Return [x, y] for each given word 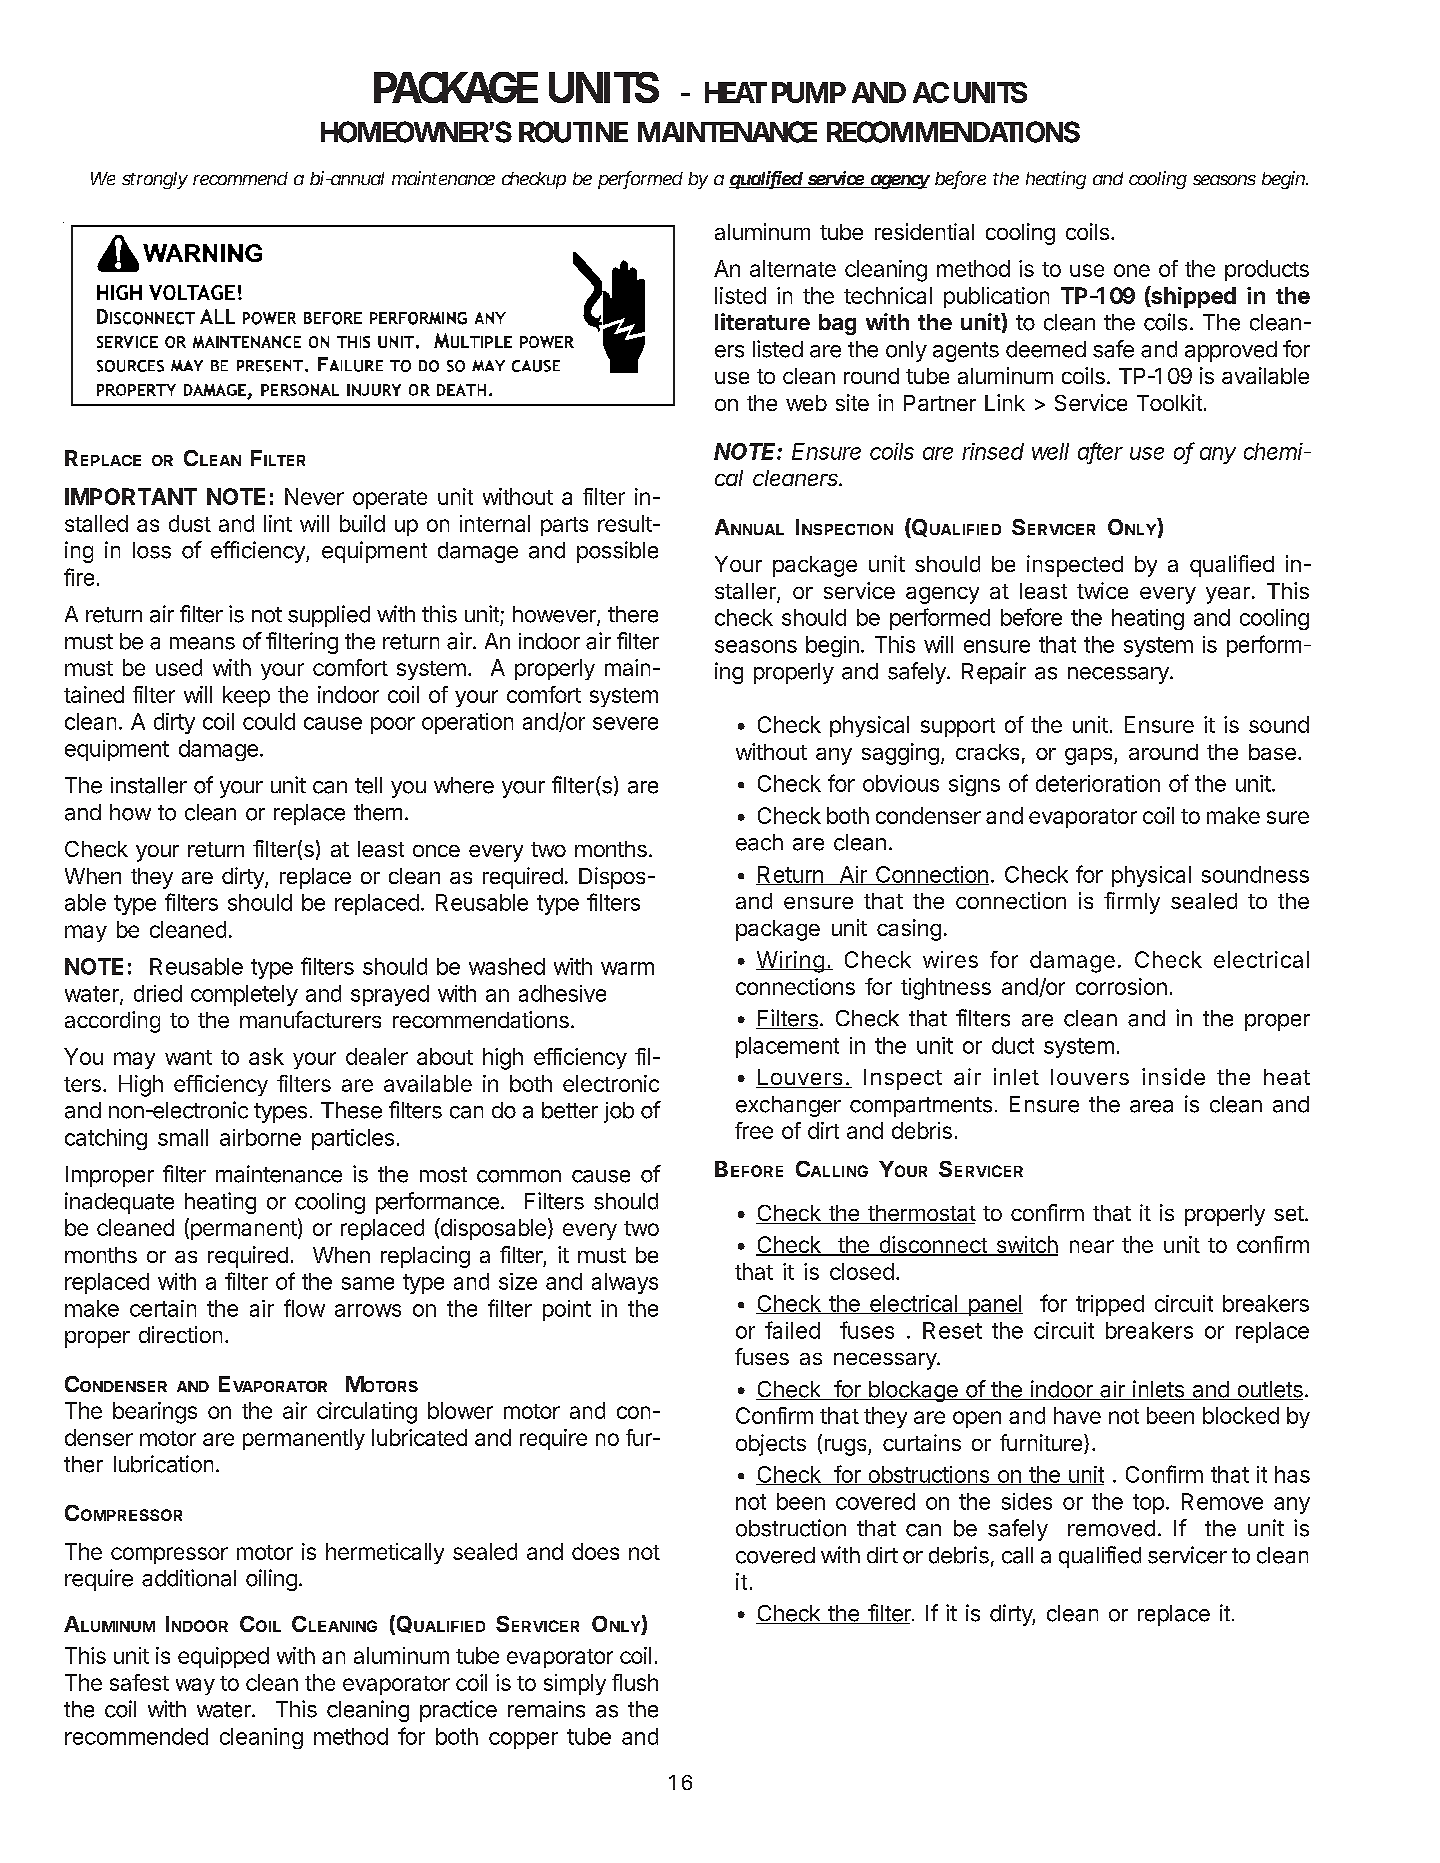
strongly [155, 180]
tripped [1110, 1305]
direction [180, 1334]
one [1132, 270]
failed [792, 1330]
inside [1173, 1076]
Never [314, 496]
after [1100, 452]
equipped [223, 1657]
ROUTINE [573, 132]
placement [787, 1047]
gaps [1090, 756]
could [269, 721]
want [188, 1057]
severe [625, 723]
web [806, 403]
